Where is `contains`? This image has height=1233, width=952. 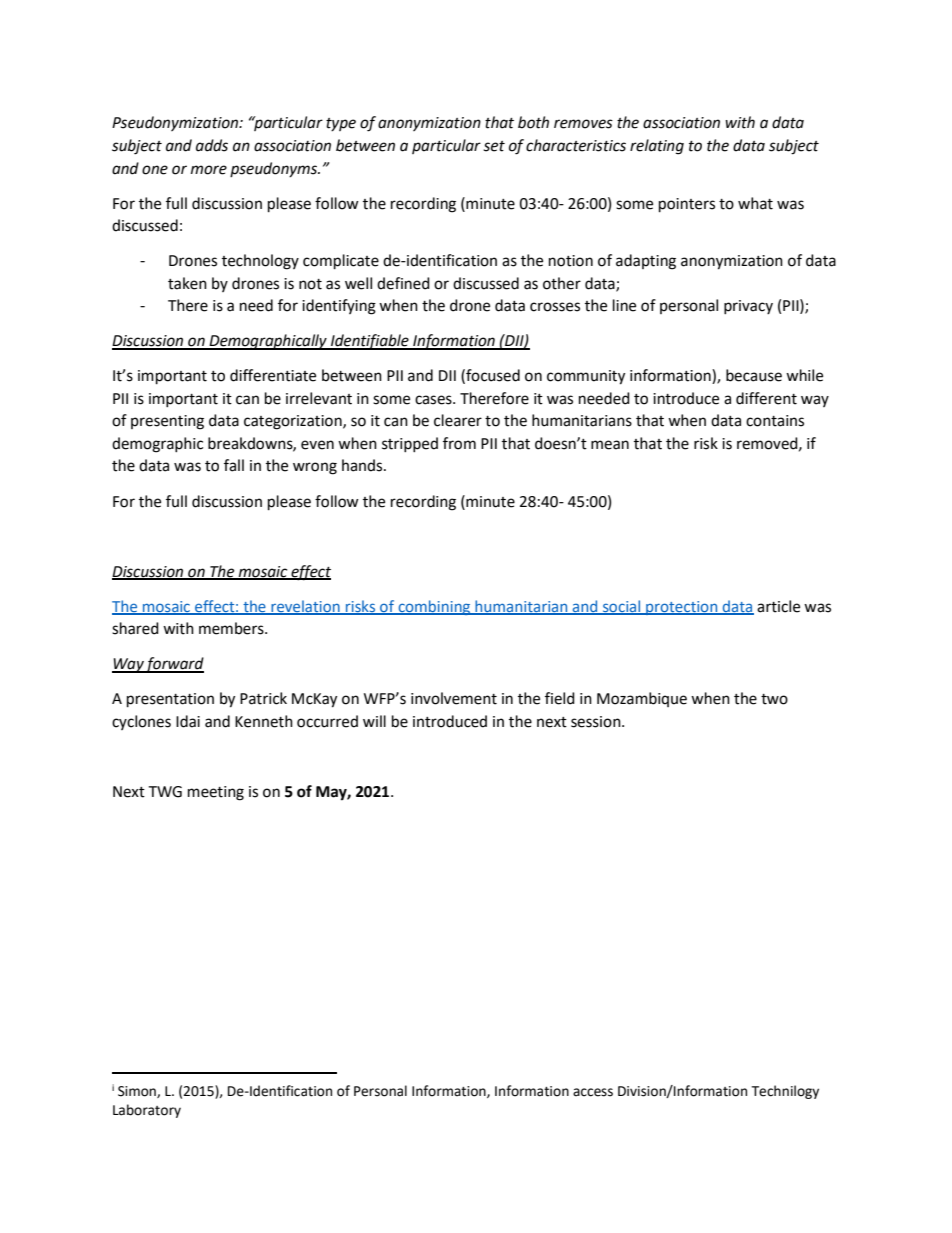
contains is located at coordinates (775, 421).
